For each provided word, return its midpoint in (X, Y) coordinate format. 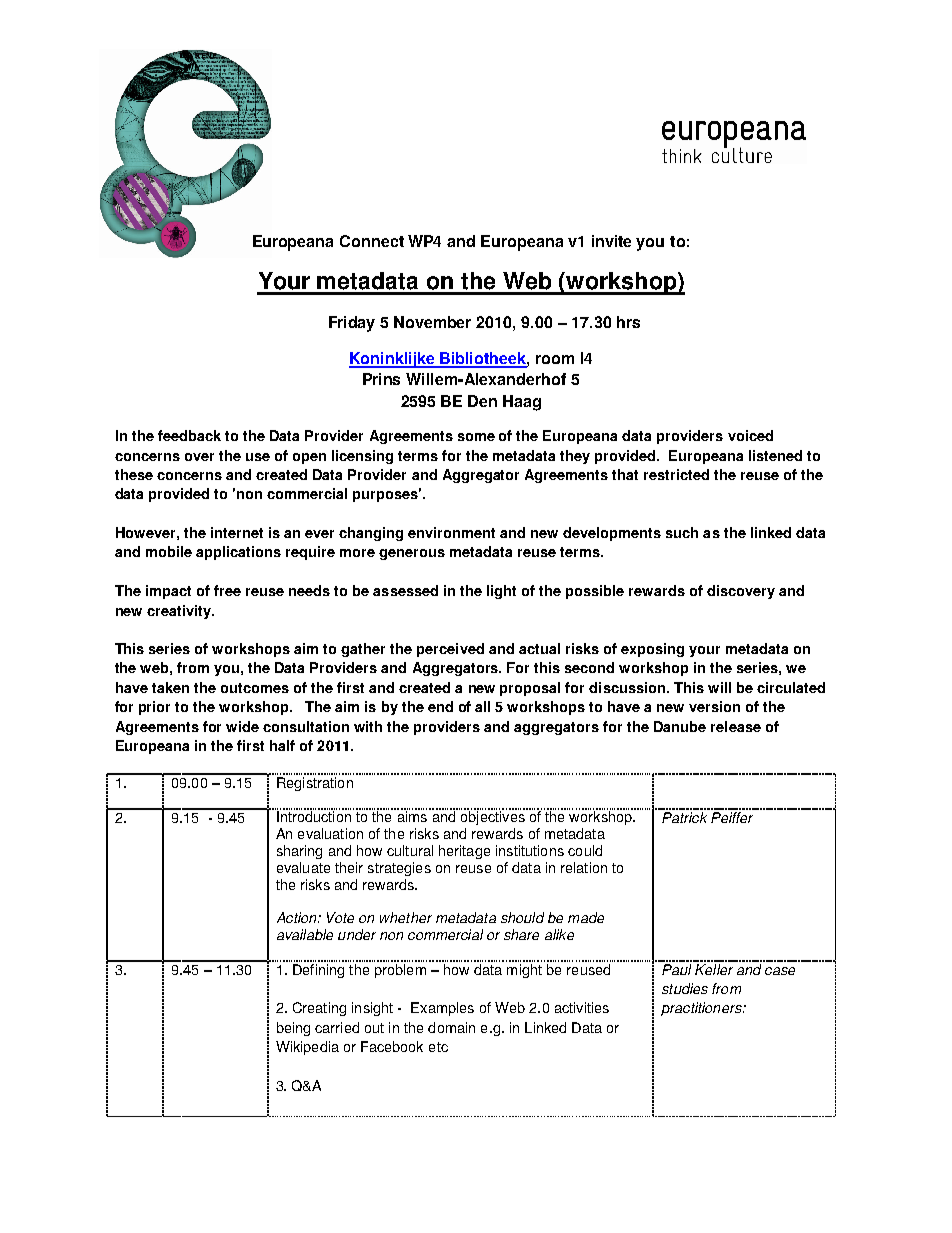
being (293, 1029)
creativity (180, 612)
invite (611, 241)
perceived (450, 650)
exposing (652, 650)
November (432, 322)
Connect (372, 241)
